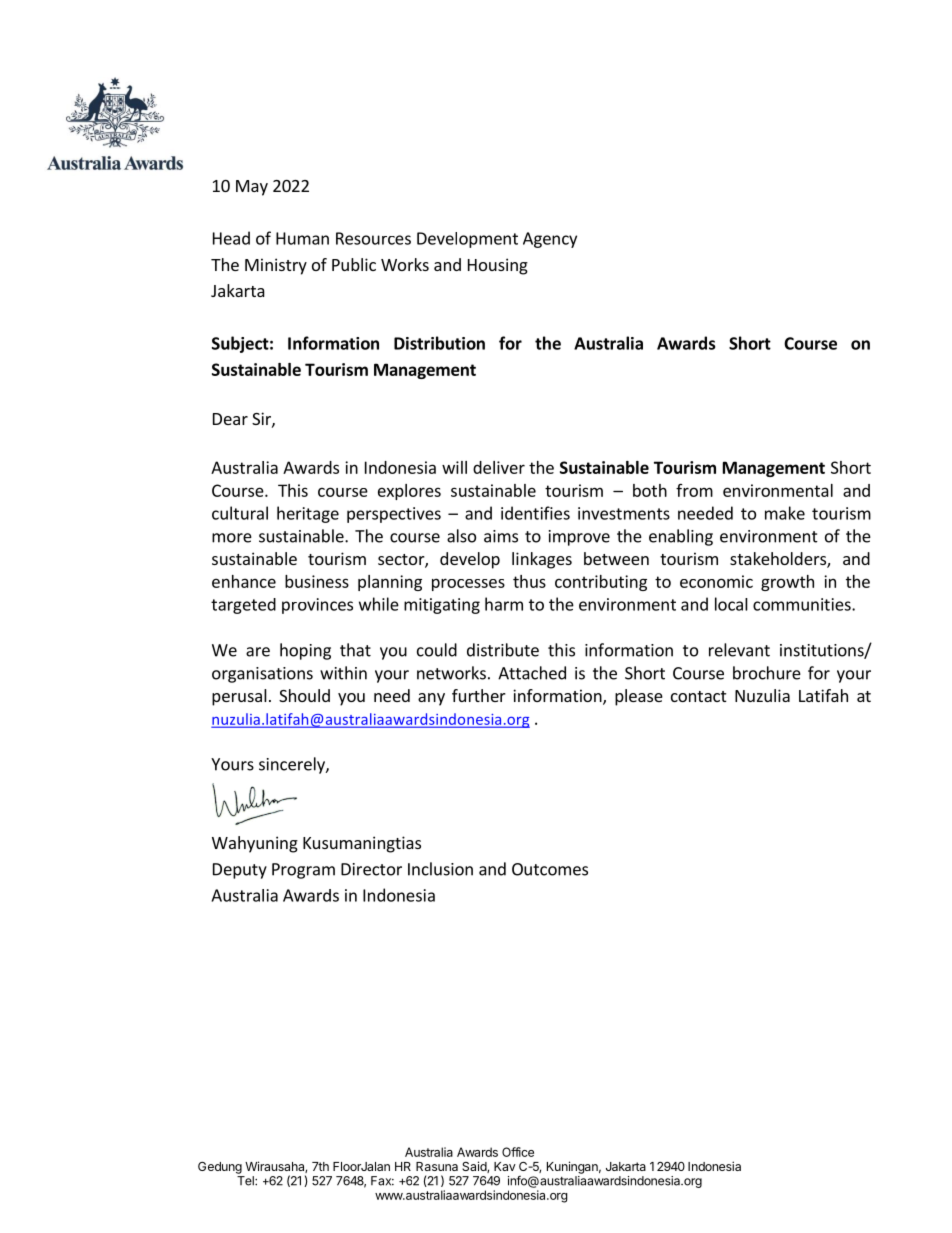  What do you see at coordinates (498, 266) in the screenshot?
I see `Housing` at bounding box center [498, 266].
